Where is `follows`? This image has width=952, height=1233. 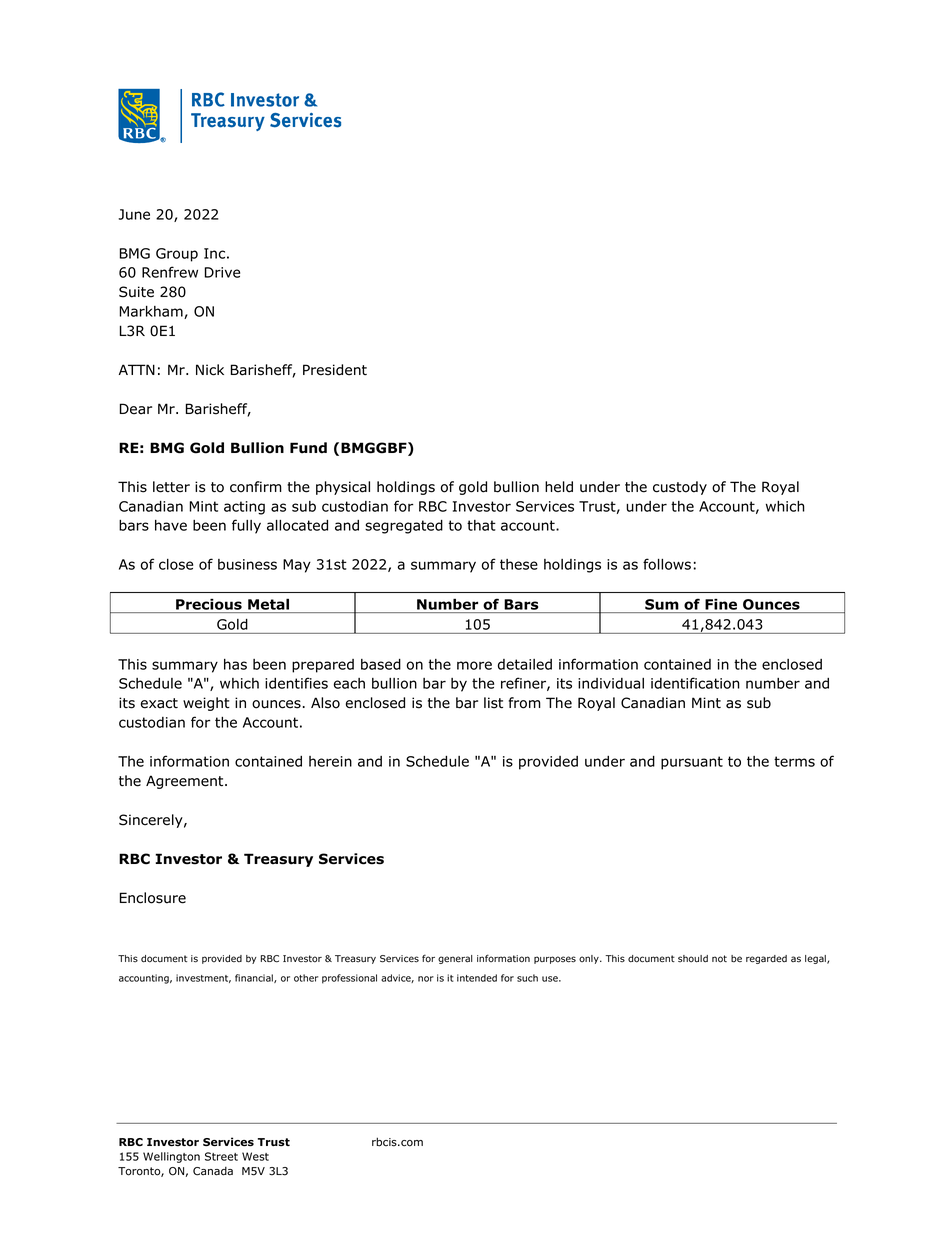
follows is located at coordinates (667, 564).
